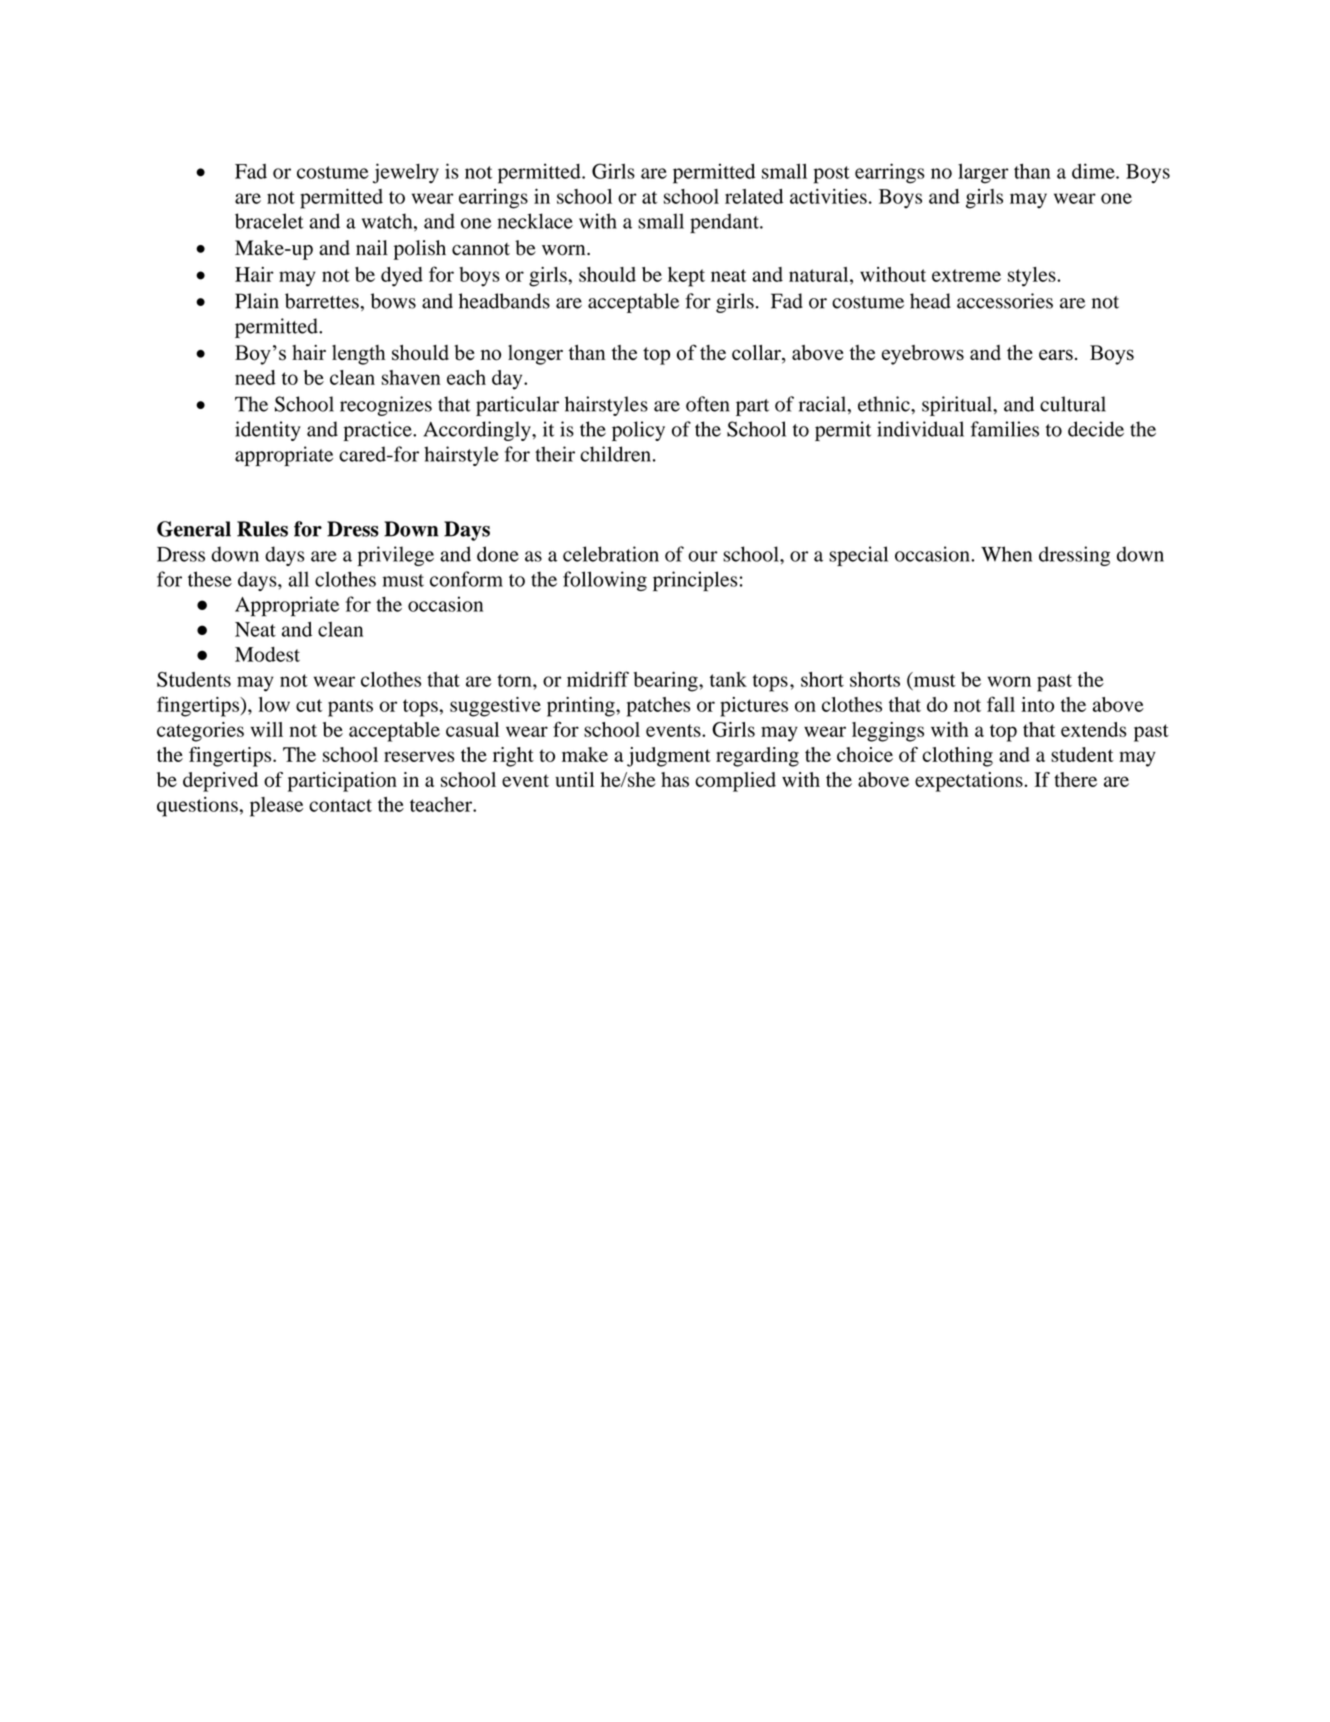 This page has height=1722, width=1330. What do you see at coordinates (1005, 429) in the page?
I see `families` at bounding box center [1005, 429].
